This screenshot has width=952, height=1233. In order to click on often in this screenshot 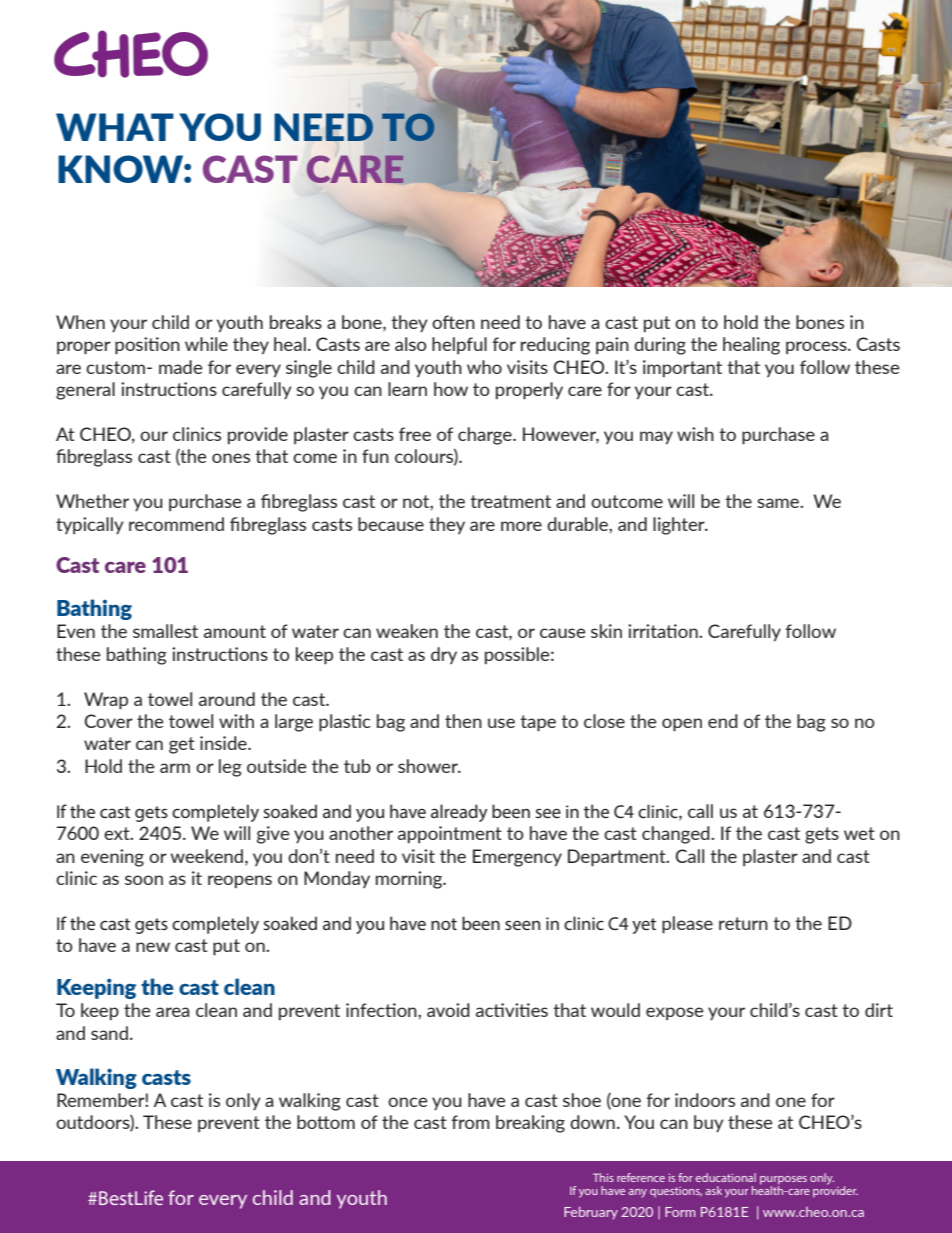, I will do `click(453, 322)`.
